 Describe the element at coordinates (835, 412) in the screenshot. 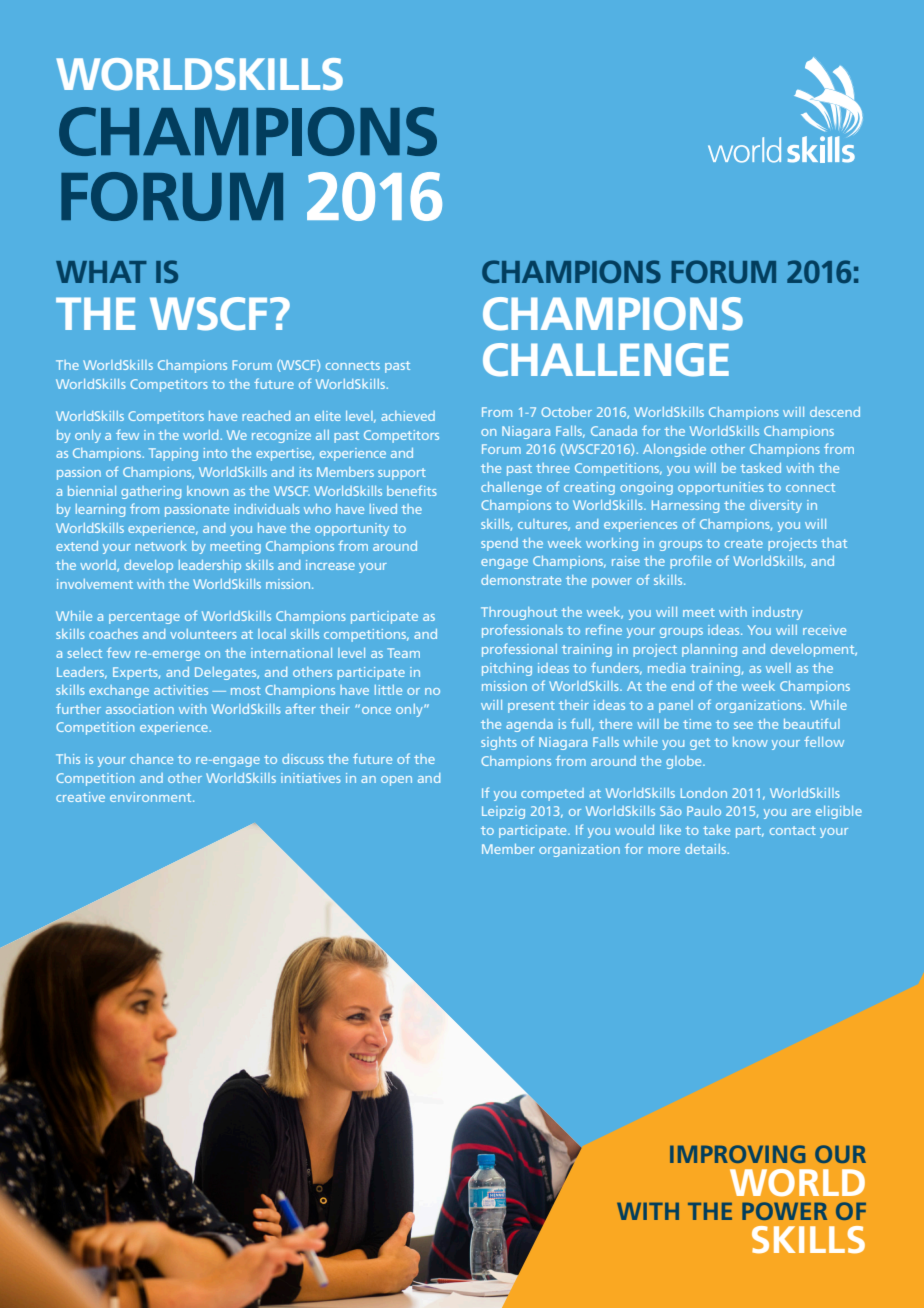

I see `descend` at that location.
